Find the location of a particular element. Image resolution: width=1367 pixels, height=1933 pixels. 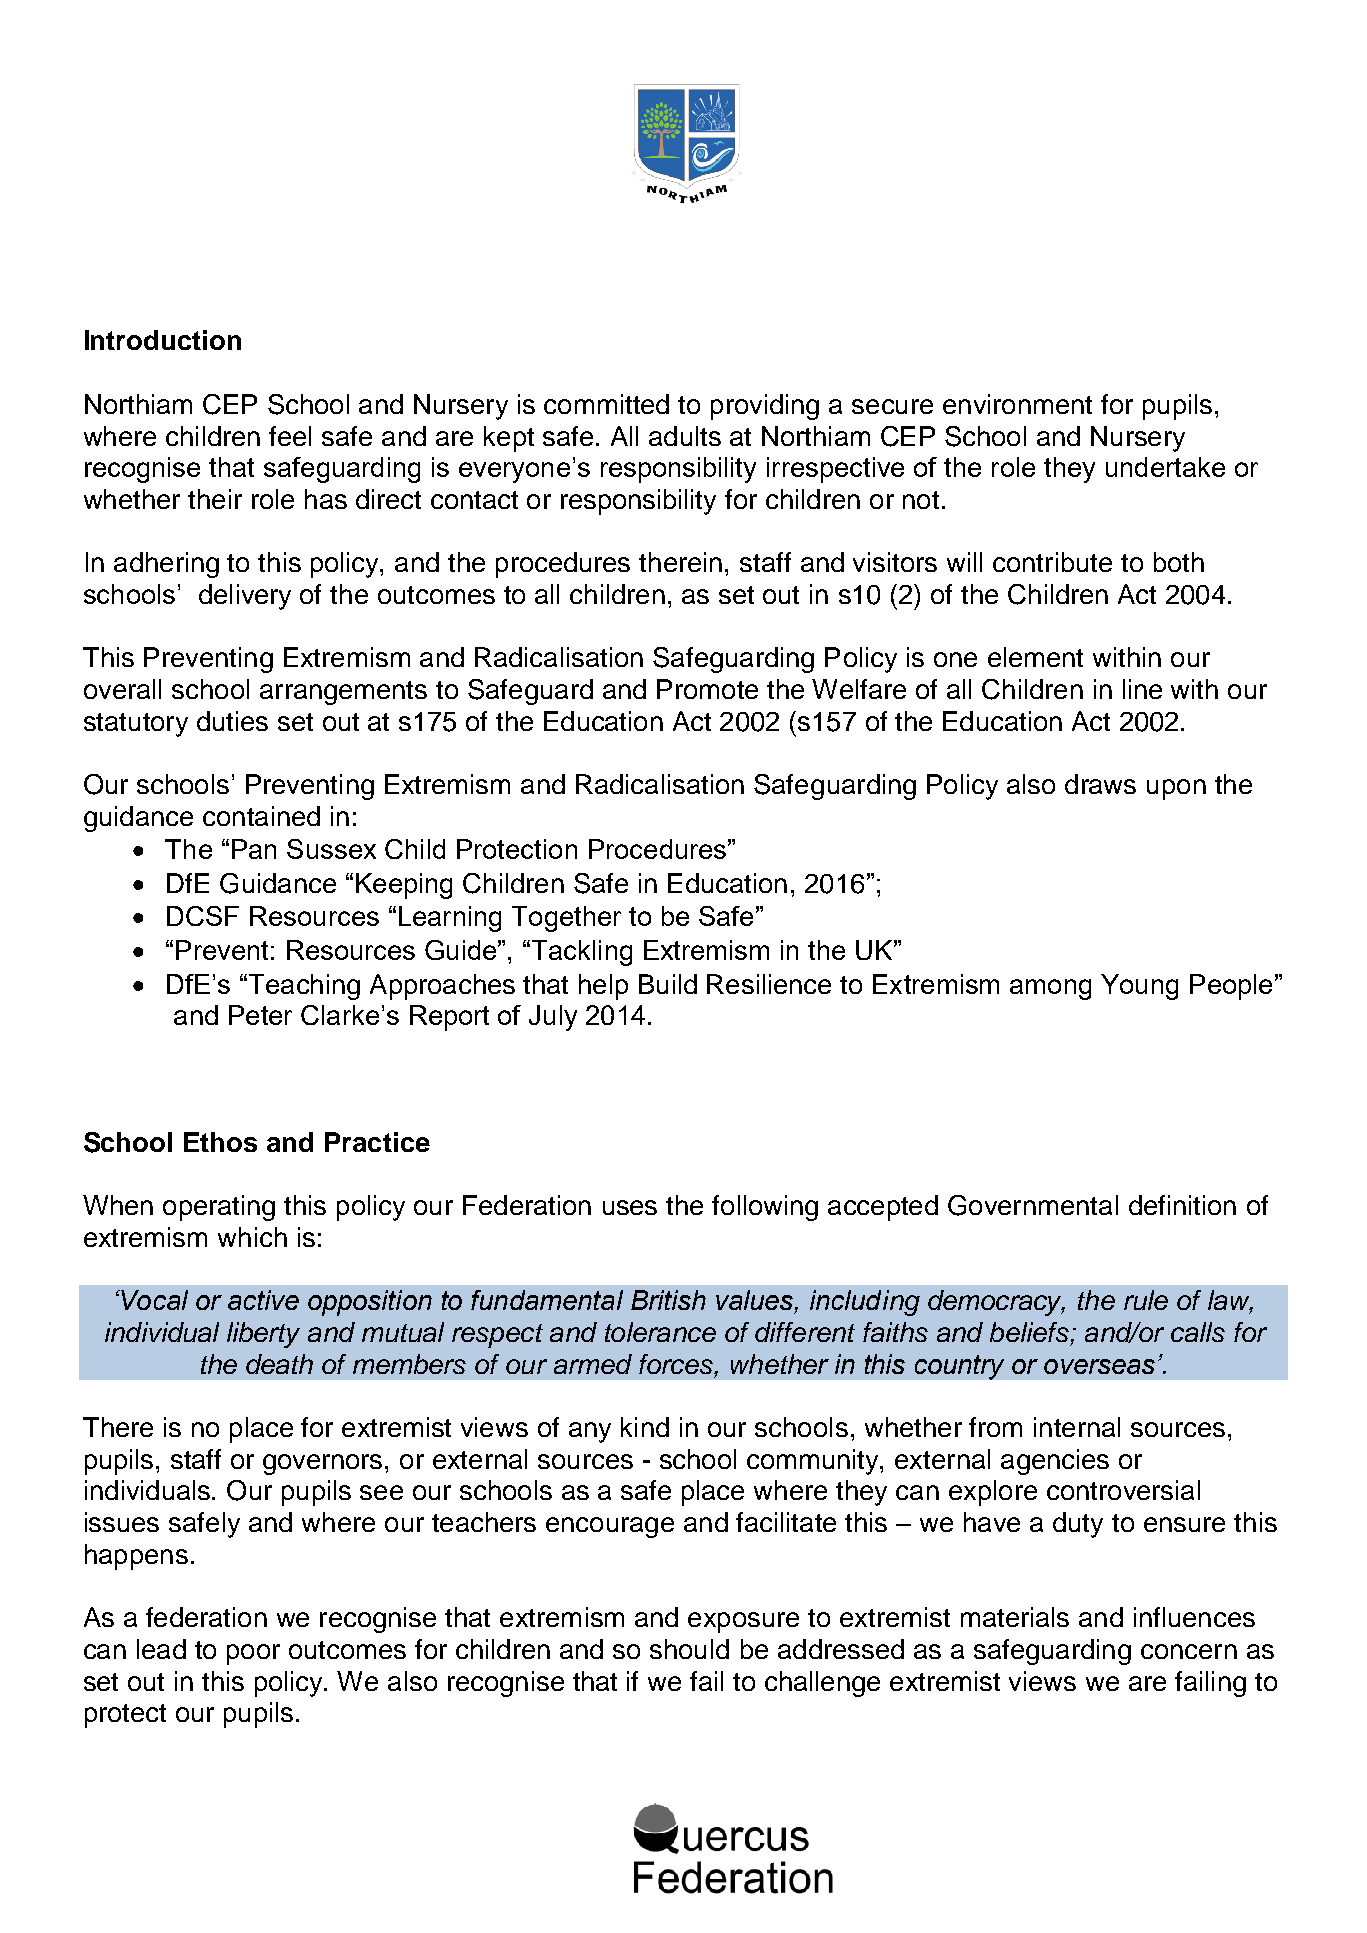

environment is located at coordinates (1017, 404).
